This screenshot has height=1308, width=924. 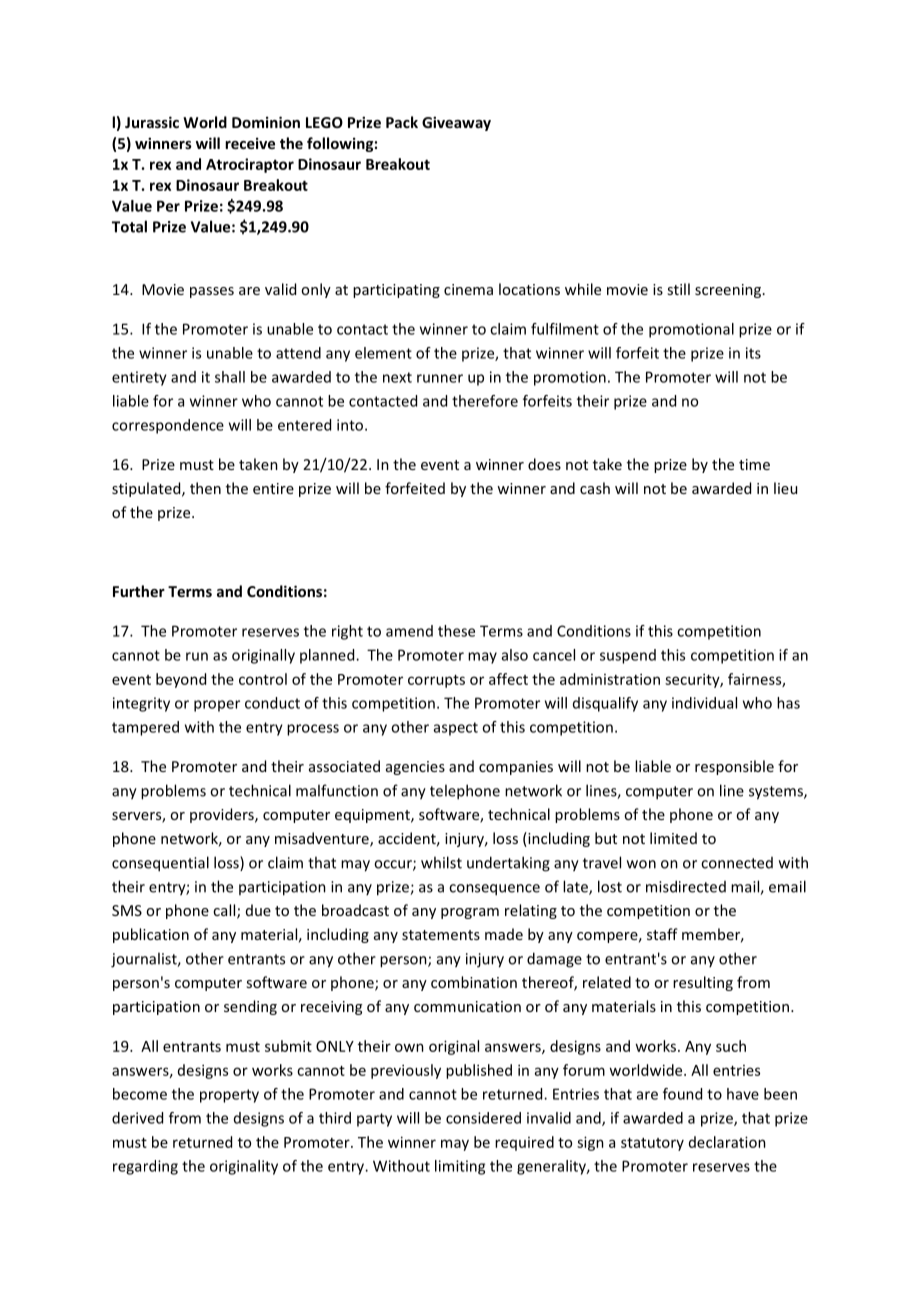 I want to click on declaration, so click(x=727, y=1142).
